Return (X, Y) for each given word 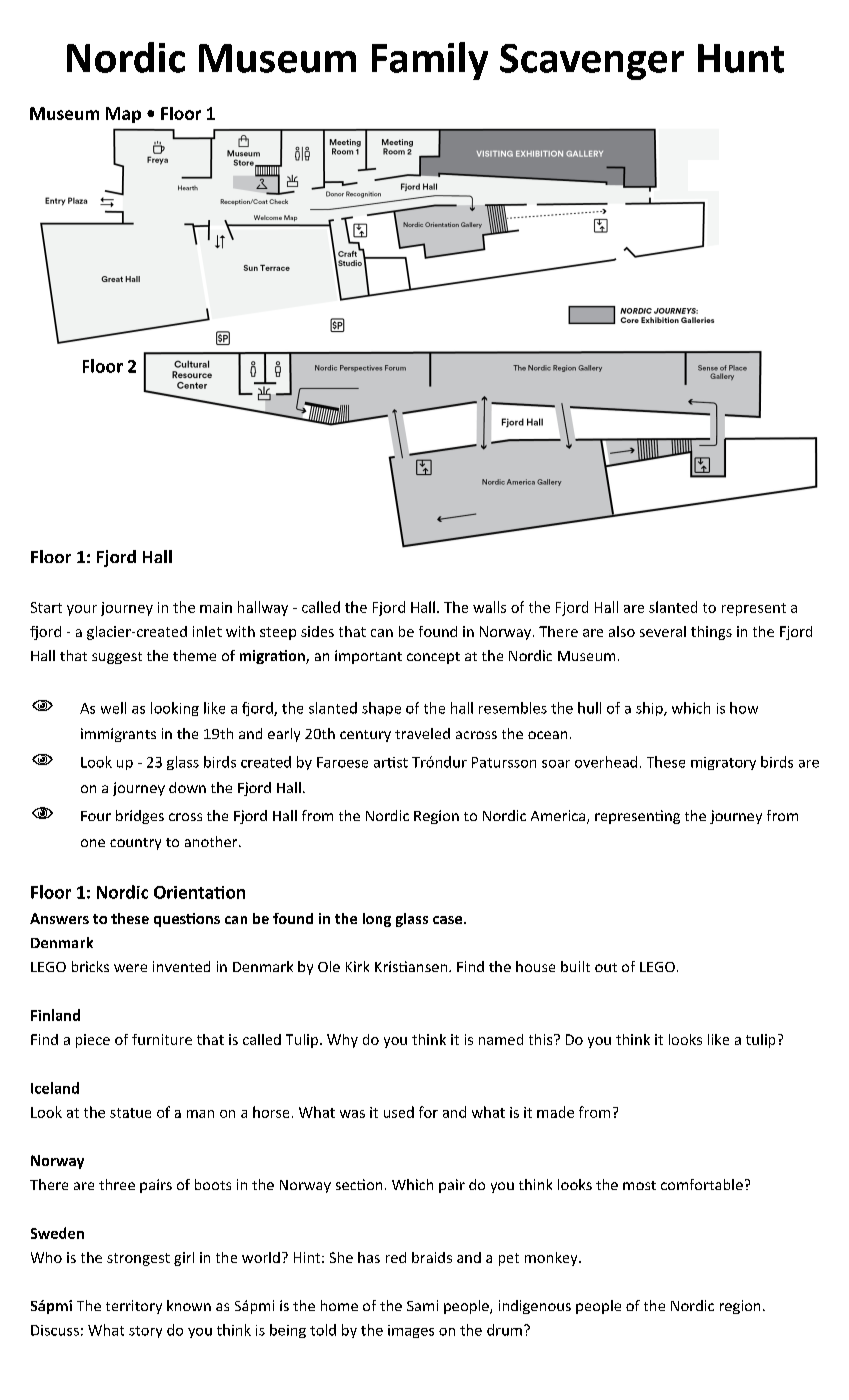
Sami (422, 1305)
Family (430, 61)
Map (123, 115)
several (663, 631)
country (135, 844)
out (606, 967)
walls (489, 607)
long (377, 920)
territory (134, 1307)
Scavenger (592, 62)
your (82, 610)
